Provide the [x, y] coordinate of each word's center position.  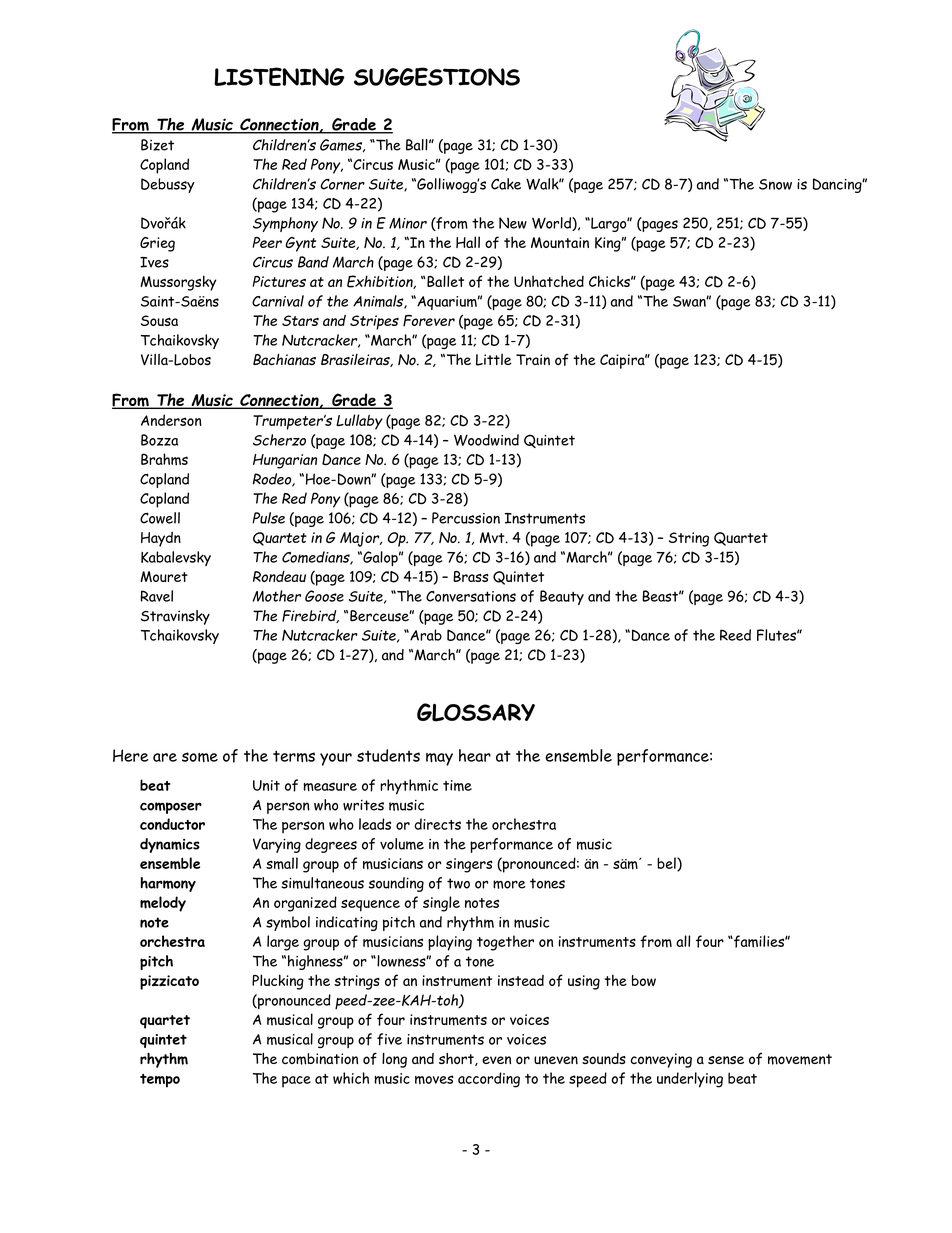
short [457, 1059]
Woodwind [486, 440]
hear [475, 755]
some [200, 757]
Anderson [171, 420]
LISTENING [279, 76]
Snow [775, 184]
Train [533, 359]
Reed [735, 635]
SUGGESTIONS [437, 76]
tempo [160, 1081]
